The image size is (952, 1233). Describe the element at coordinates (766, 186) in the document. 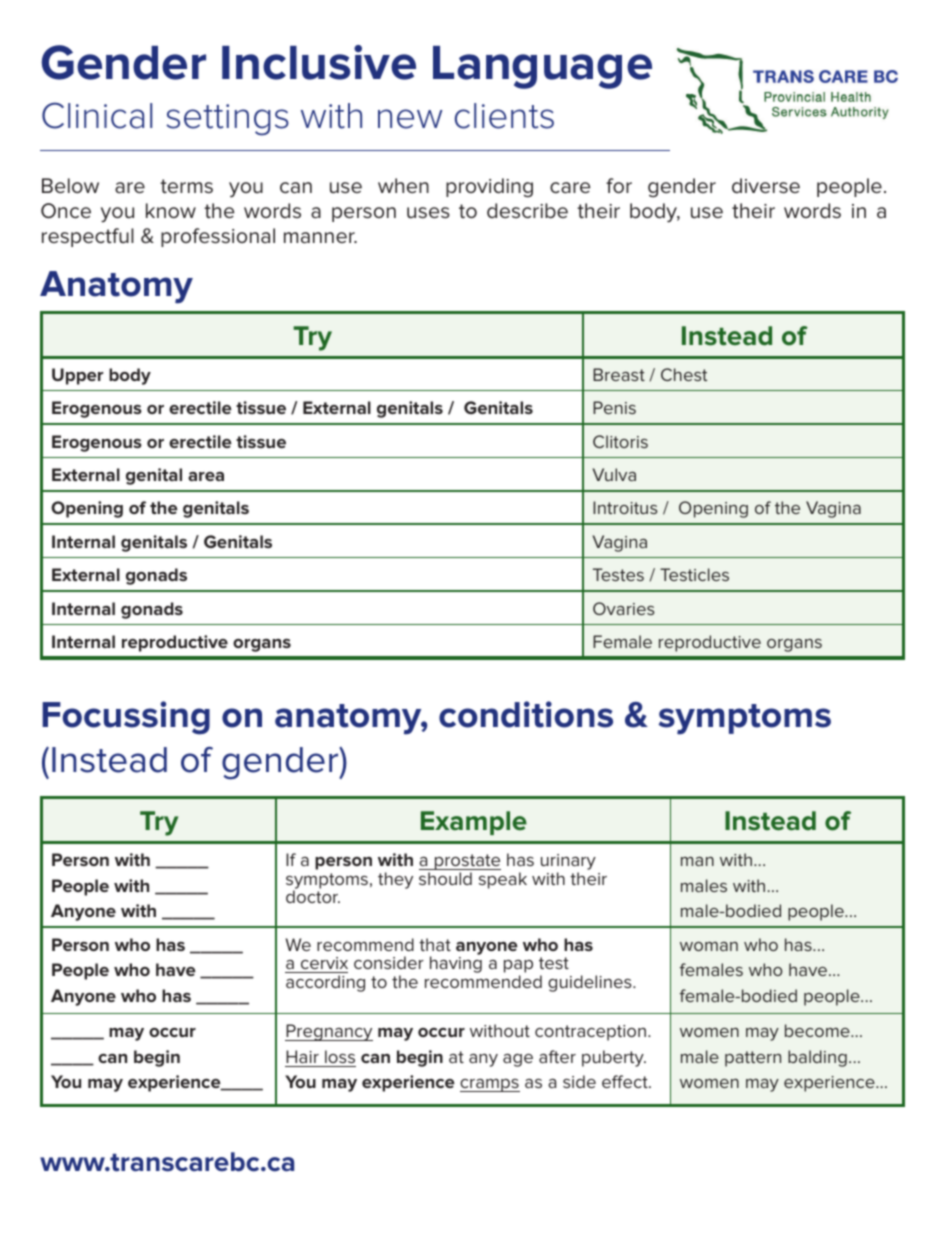

I see `diverse` at that location.
